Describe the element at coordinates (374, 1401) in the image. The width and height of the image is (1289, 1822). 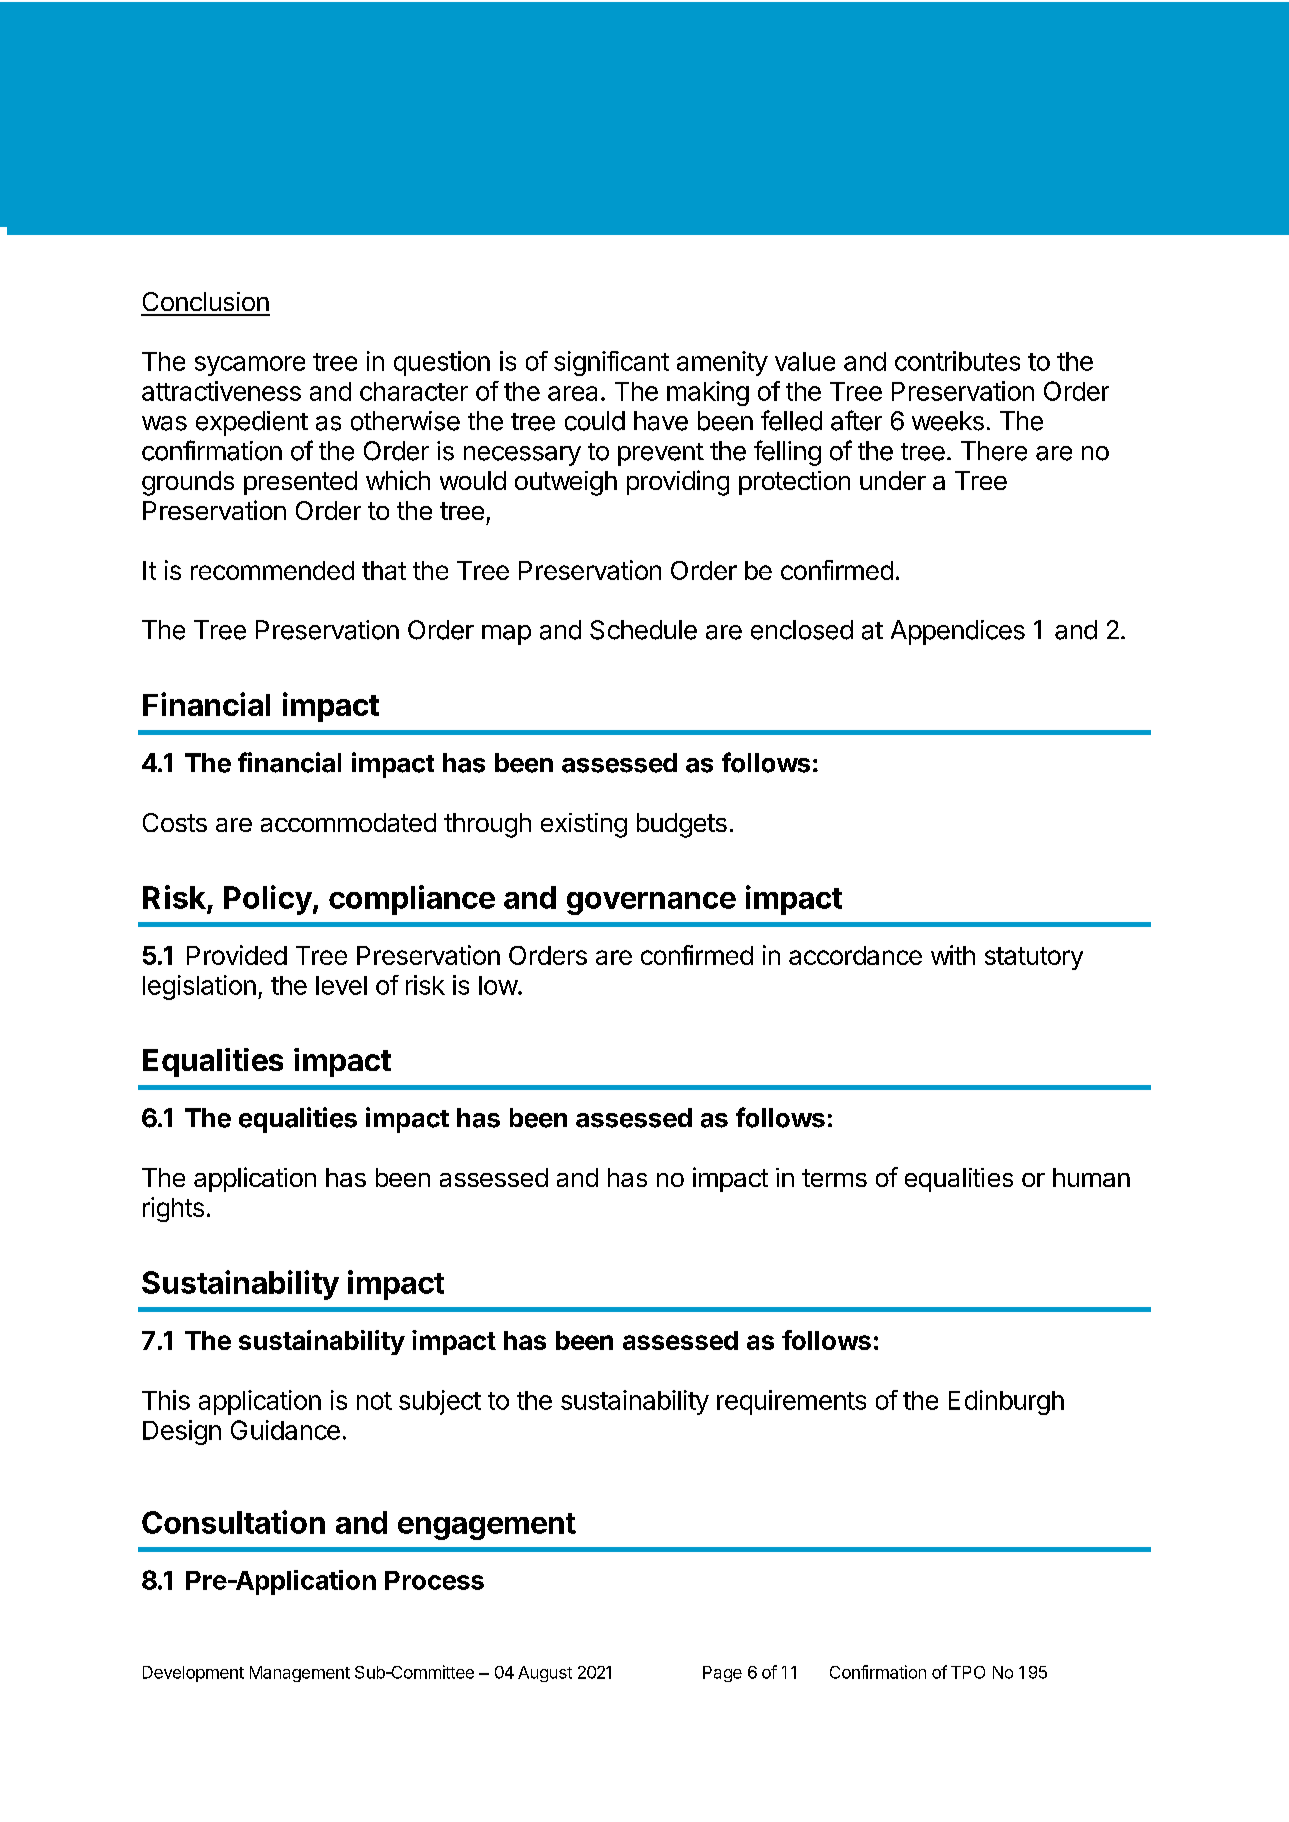
I see `not` at that location.
